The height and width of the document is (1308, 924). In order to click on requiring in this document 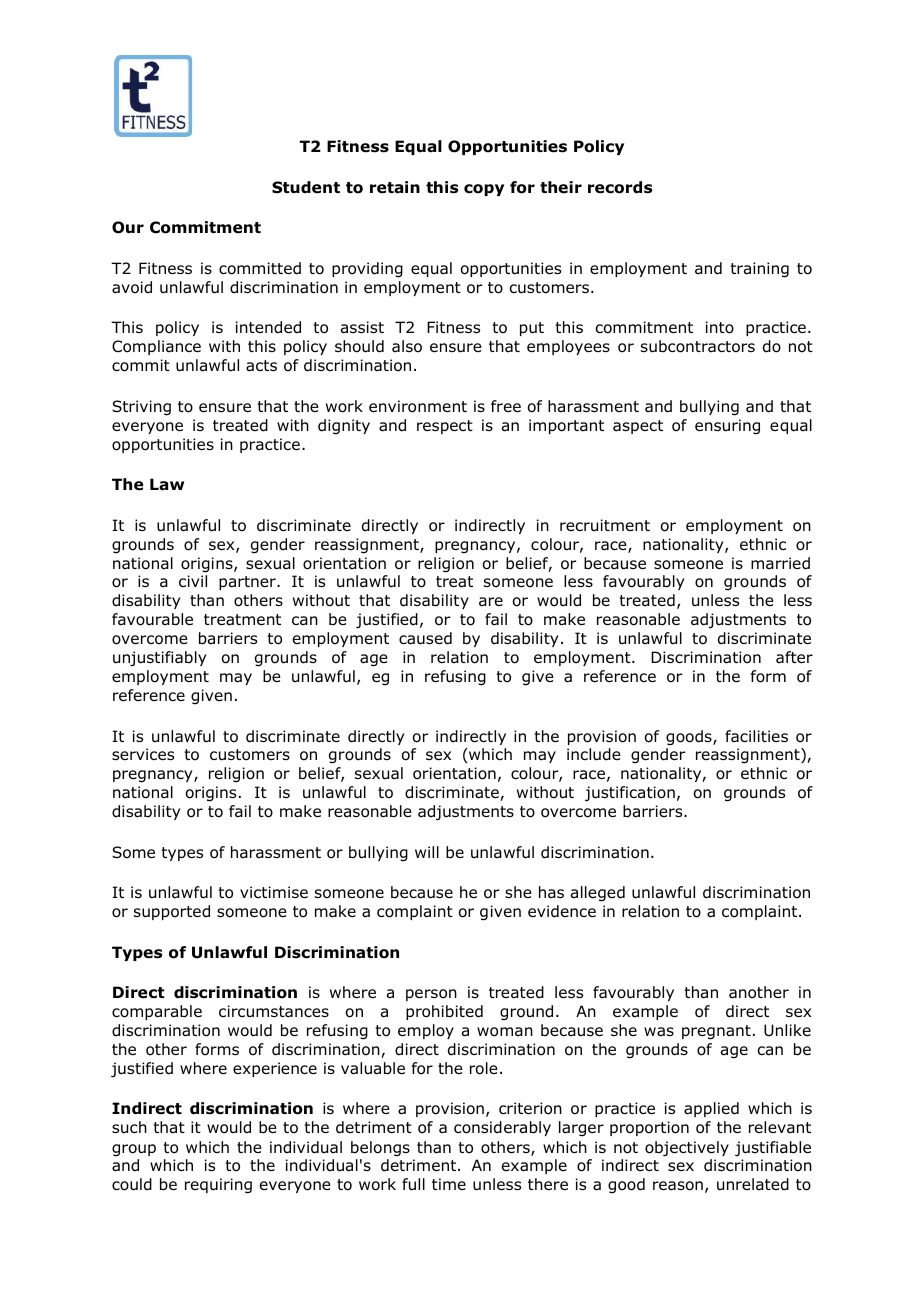, I will do `click(218, 1186)`.
